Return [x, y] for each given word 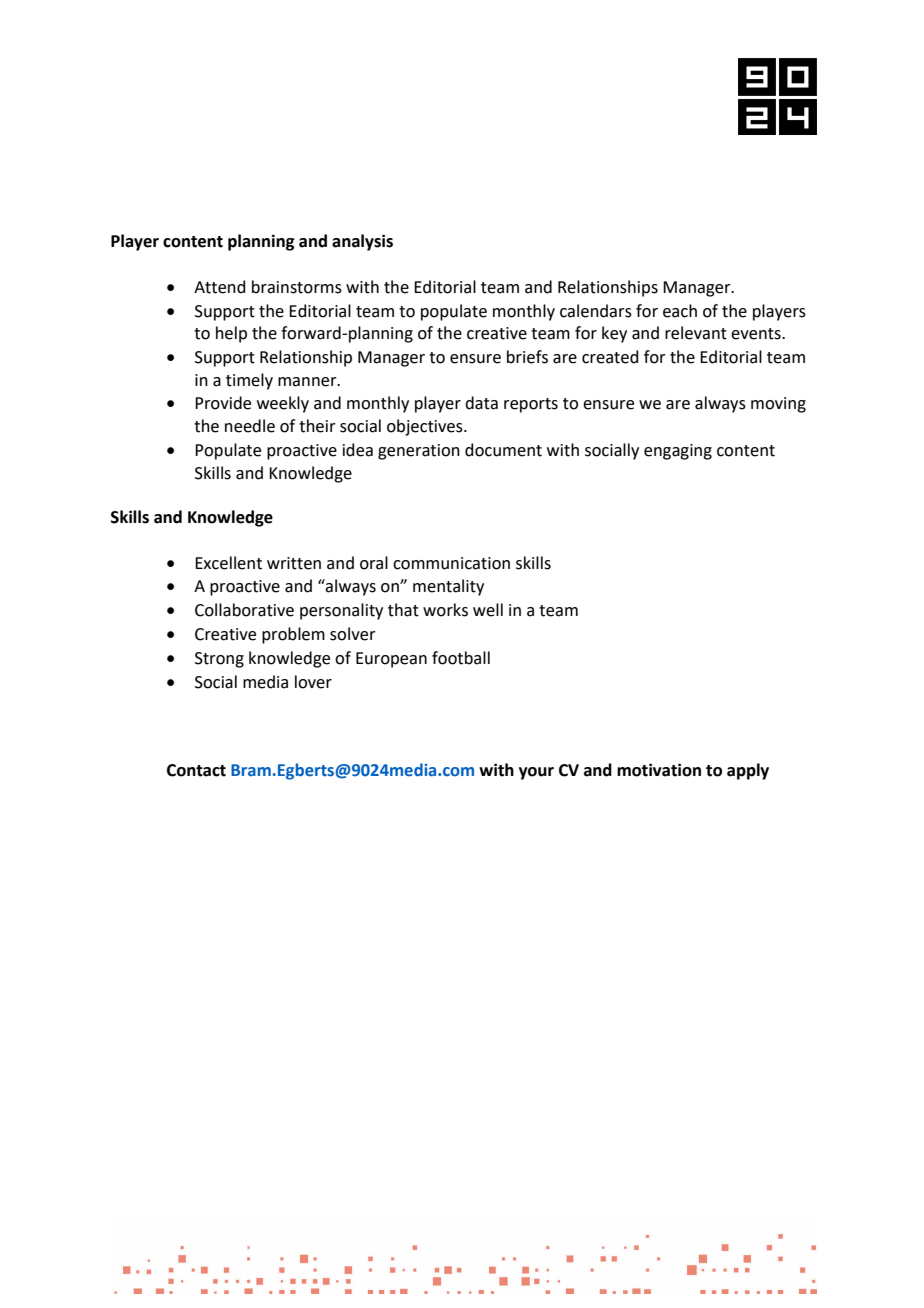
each [680, 311]
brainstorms [297, 287]
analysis [362, 242]
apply [748, 771]
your [536, 773]
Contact [196, 770]
